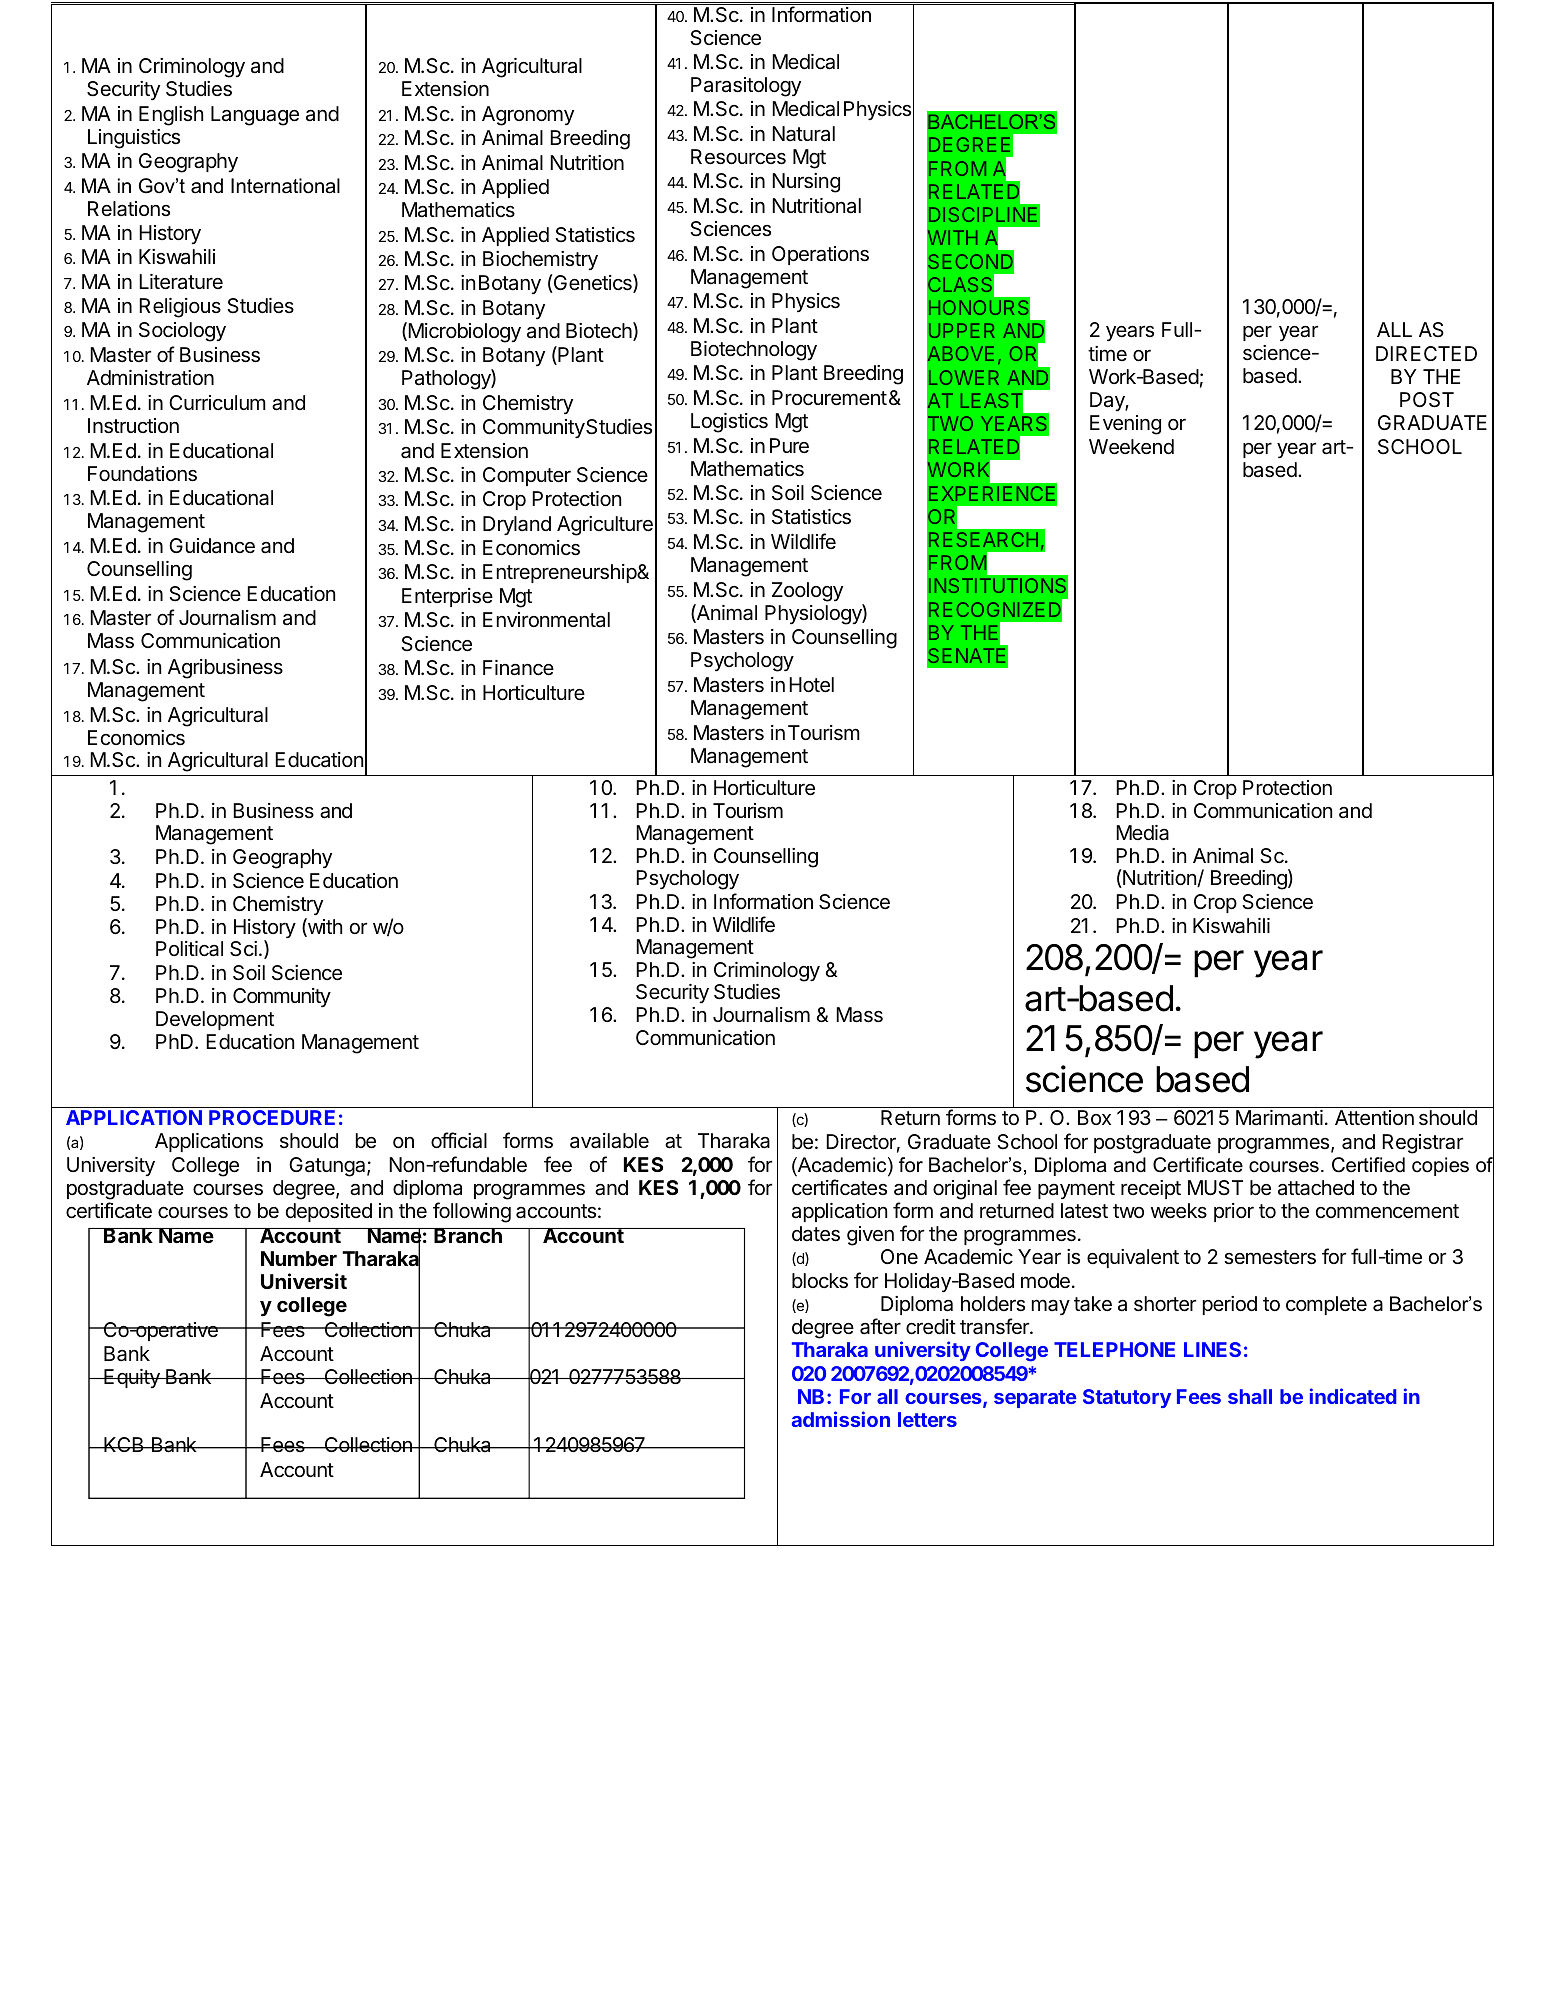  Describe the element at coordinates (738, 157) in the screenshot. I see `Resources` at that location.
